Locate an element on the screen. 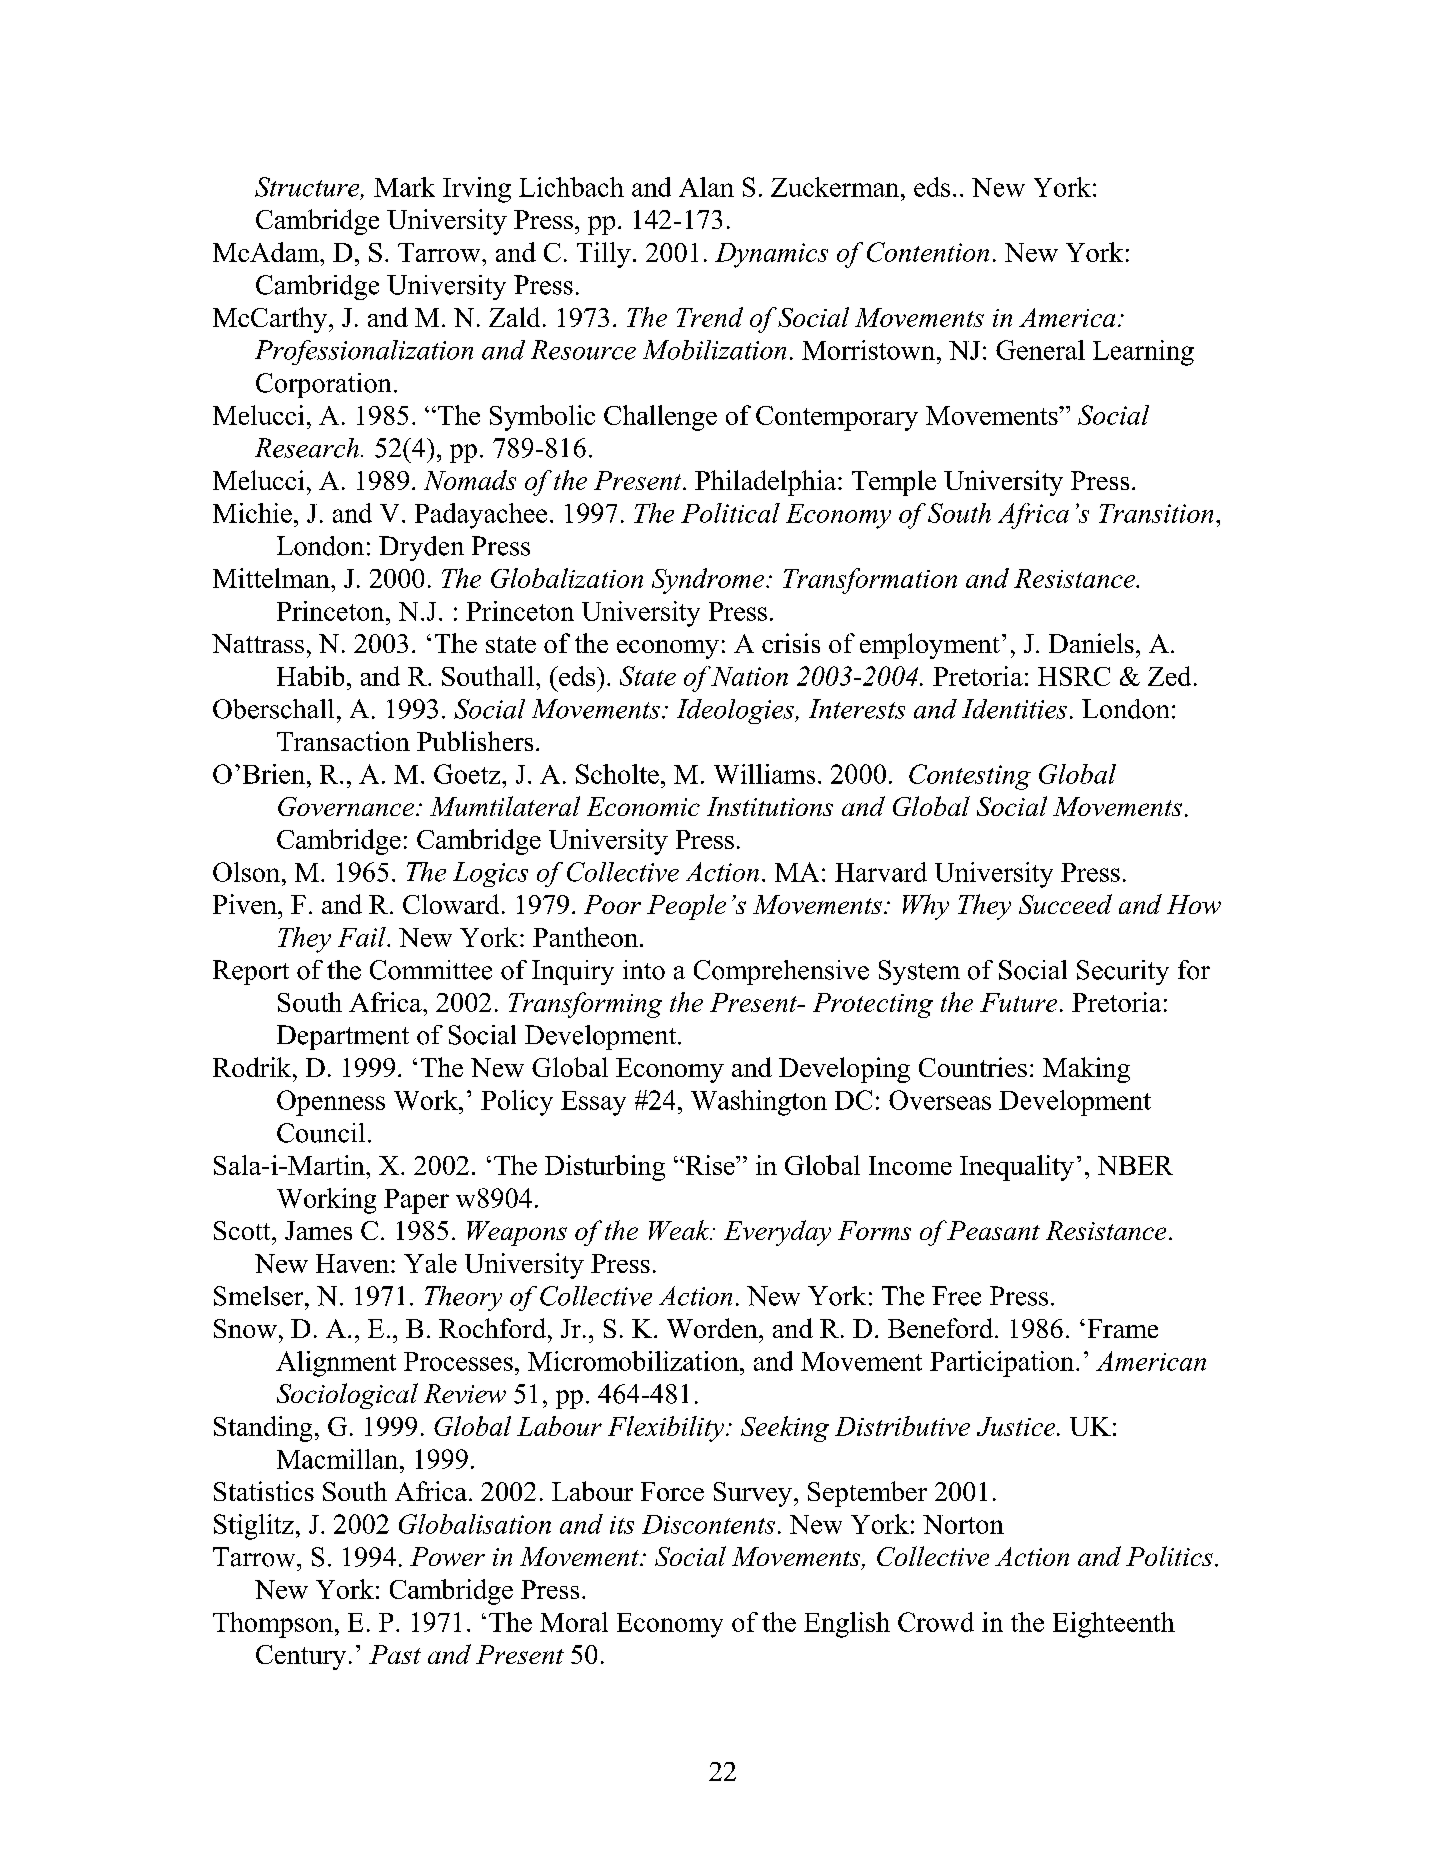 The height and width of the screenshot is (1872, 1446). Williams is located at coordinates (764, 774).
